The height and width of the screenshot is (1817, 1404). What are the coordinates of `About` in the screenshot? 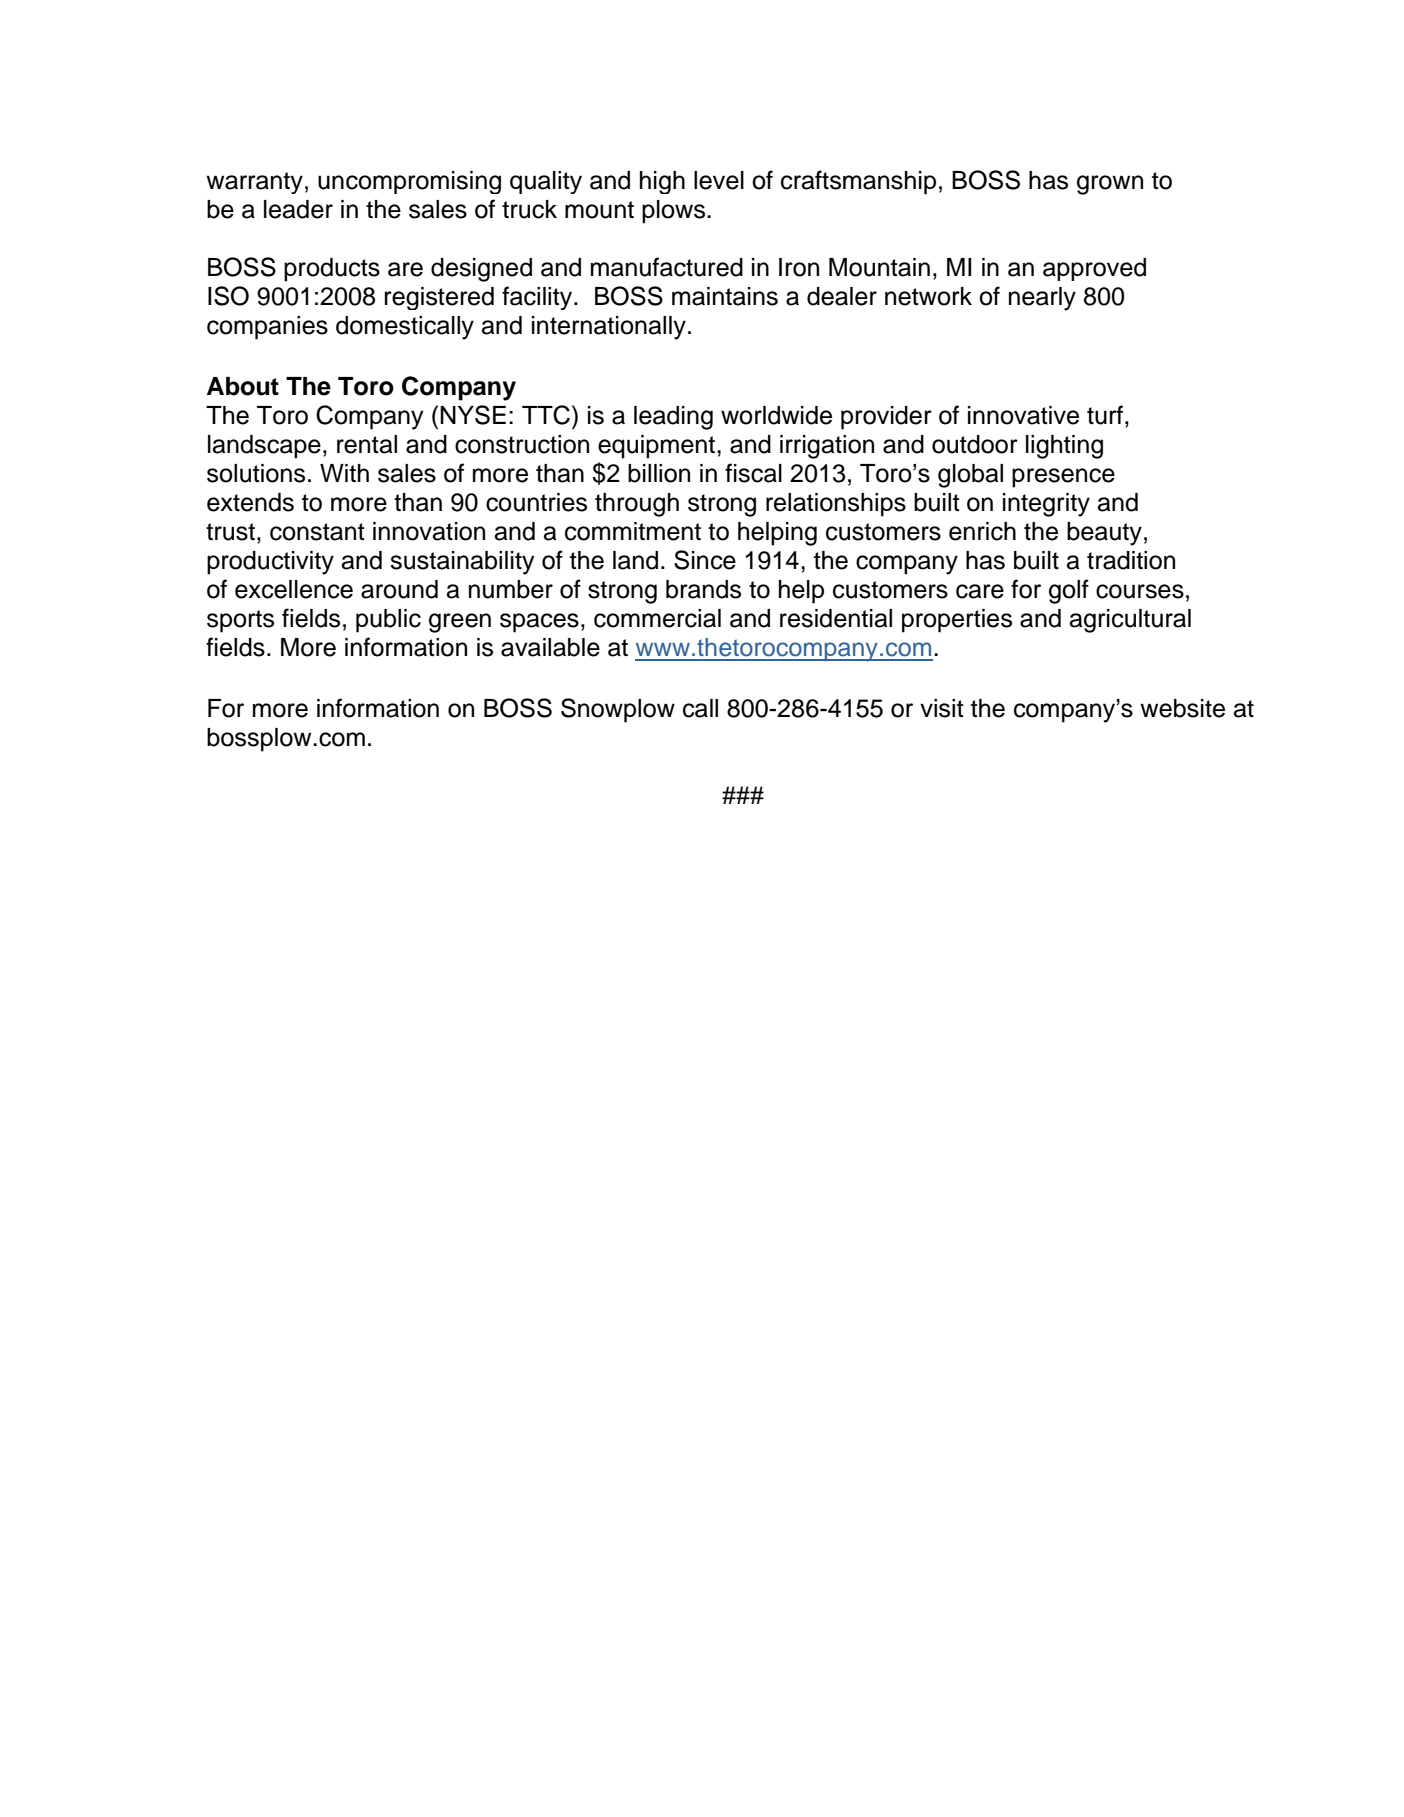 It's located at (243, 386).
